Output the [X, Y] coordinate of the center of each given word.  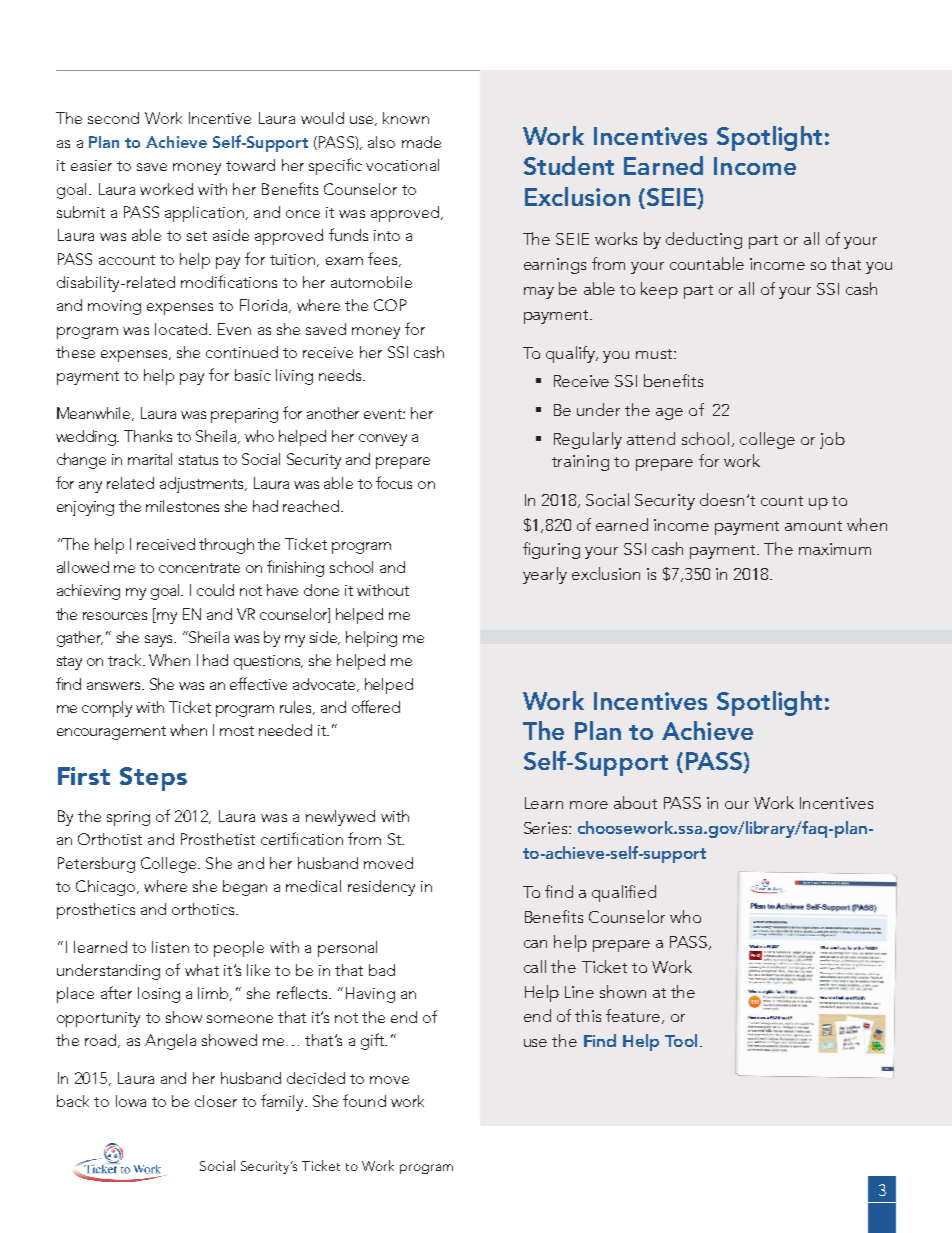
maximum [835, 549]
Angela [170, 1042]
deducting [704, 240]
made [421, 142]
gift [374, 1041]
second [113, 118]
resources [115, 616]
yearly [545, 575]
